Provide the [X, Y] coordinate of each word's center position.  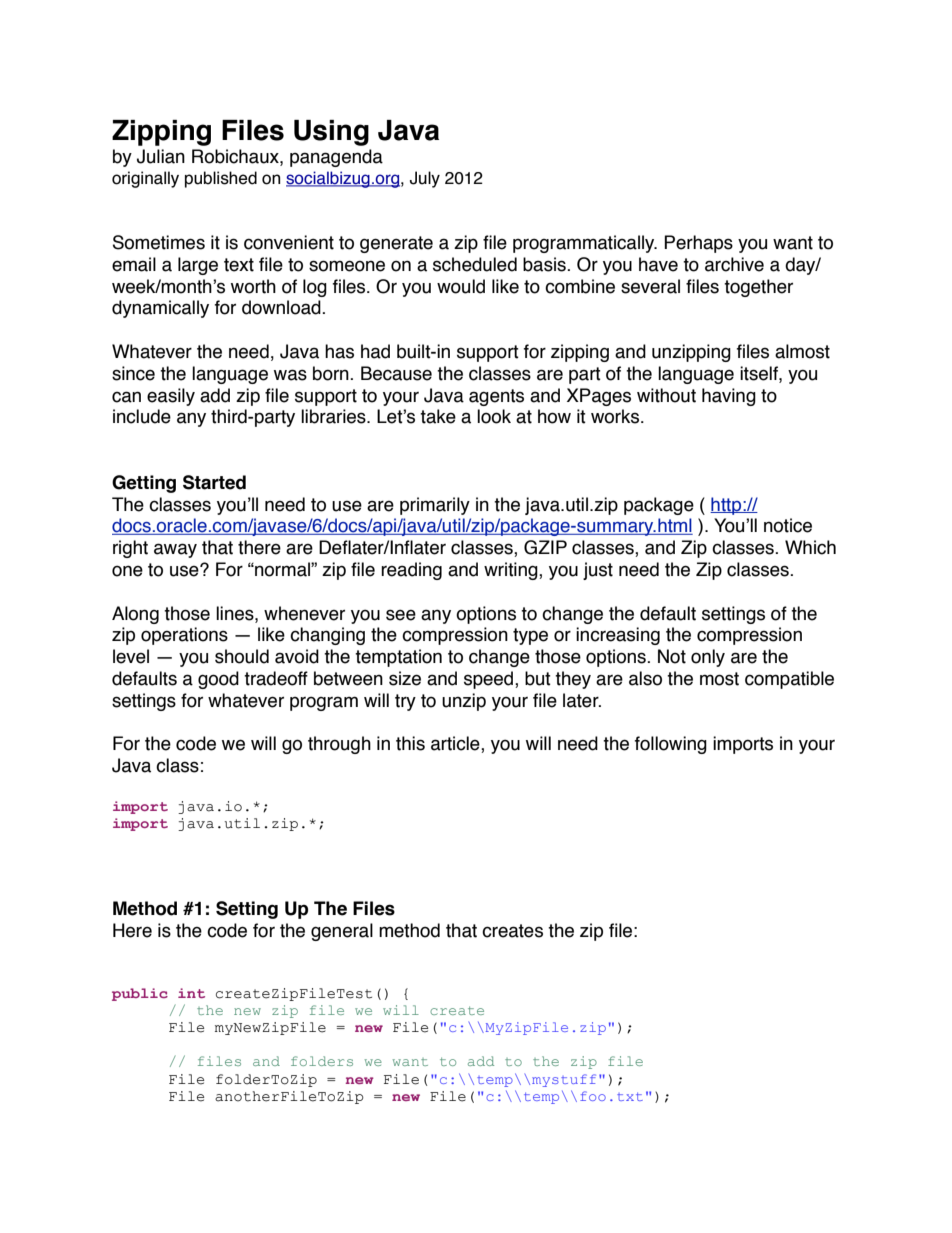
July [425, 179]
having [729, 397]
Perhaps [698, 244]
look [494, 416]
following [671, 745]
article [456, 744]
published [221, 179]
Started [214, 482]
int [191, 993]
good [218, 680]
